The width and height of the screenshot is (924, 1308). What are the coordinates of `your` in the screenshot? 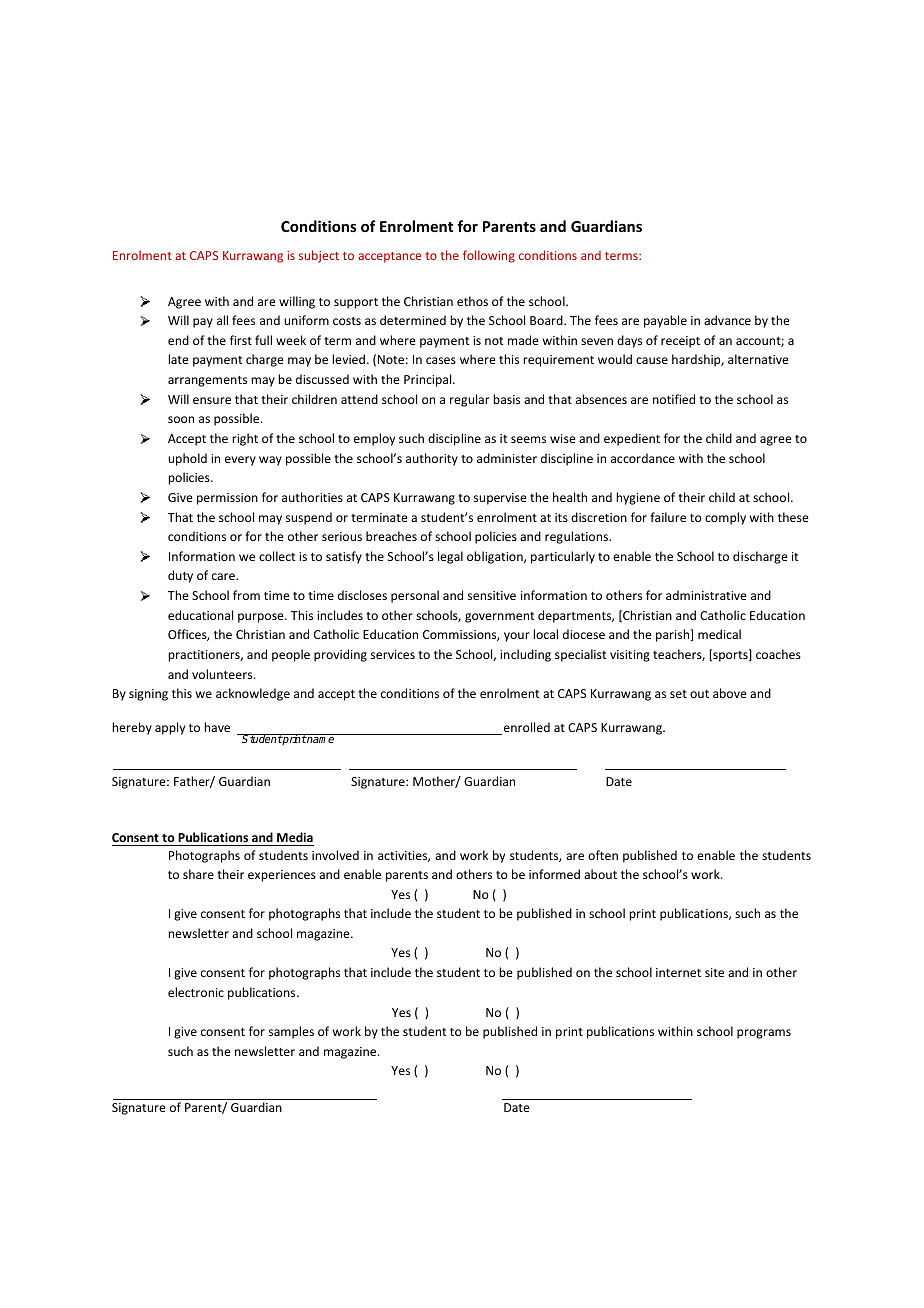 It's located at (517, 637).
